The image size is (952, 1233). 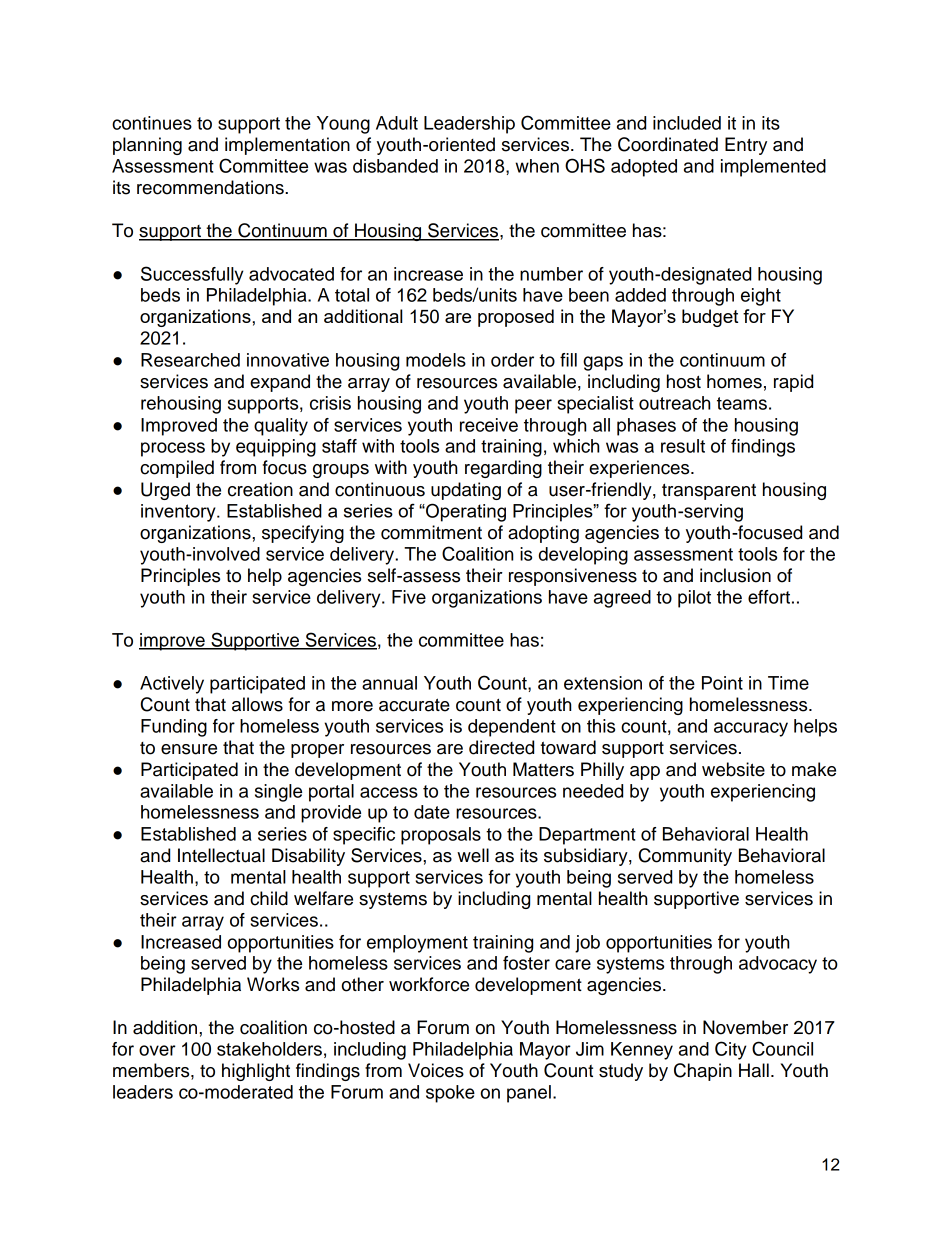 What do you see at coordinates (733, 769) in the screenshot?
I see `website` at bounding box center [733, 769].
